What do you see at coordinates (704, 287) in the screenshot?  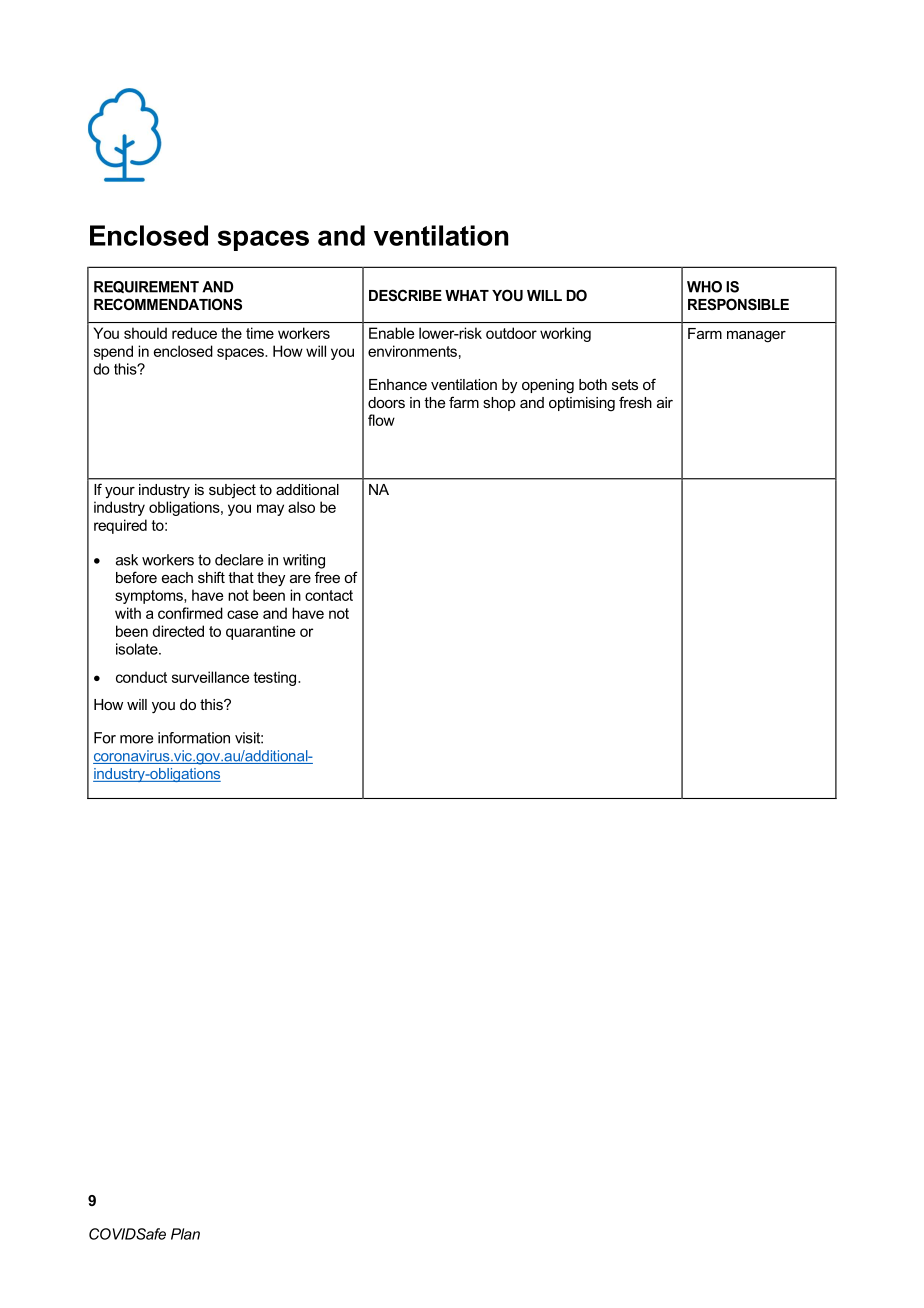 I see `WHO` at bounding box center [704, 287].
